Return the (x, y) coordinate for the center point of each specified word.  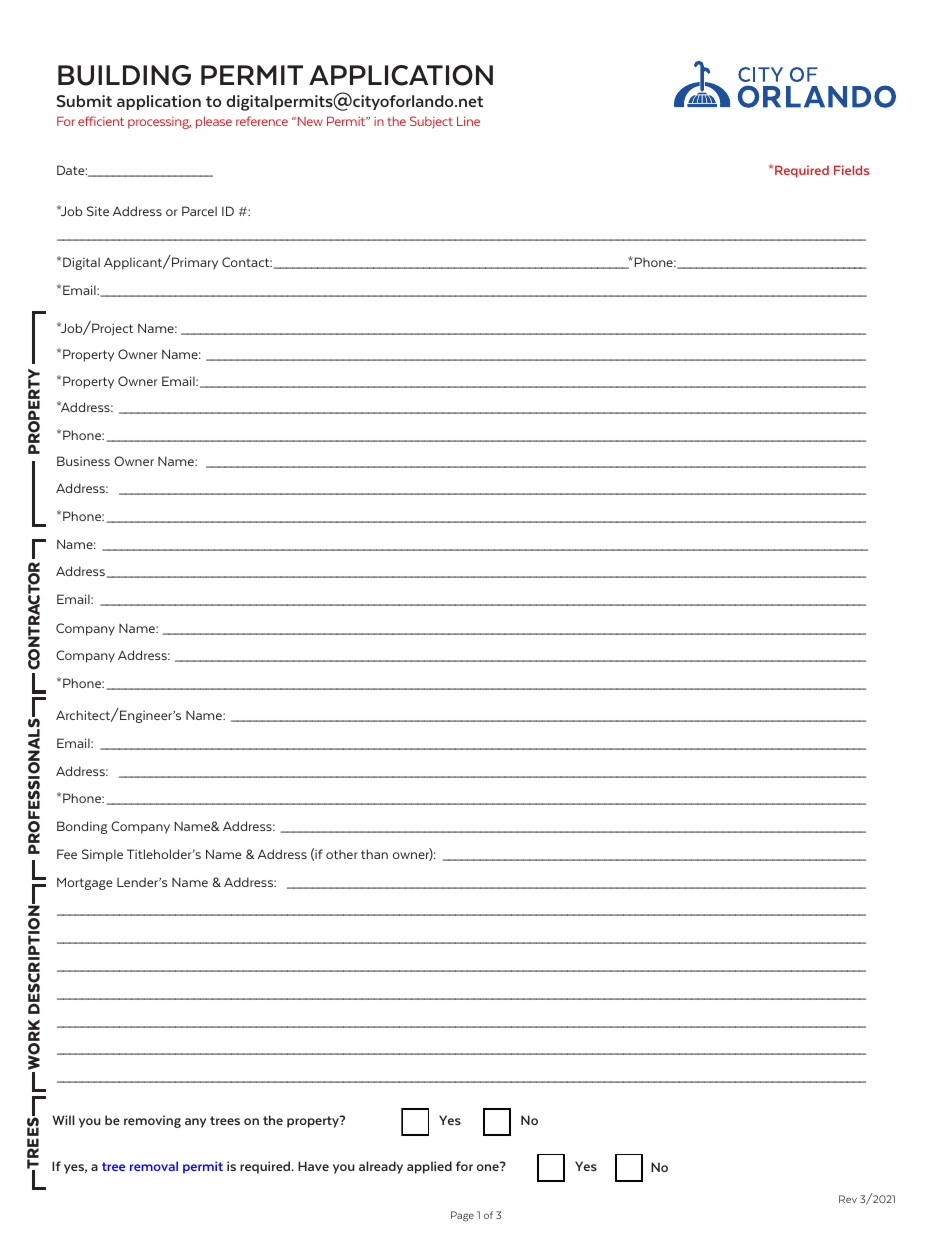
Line (468, 121)
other (342, 854)
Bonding (82, 827)
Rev (848, 1199)
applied (429, 1167)
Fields (851, 170)
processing (159, 123)
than (374, 854)
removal (154, 1166)
